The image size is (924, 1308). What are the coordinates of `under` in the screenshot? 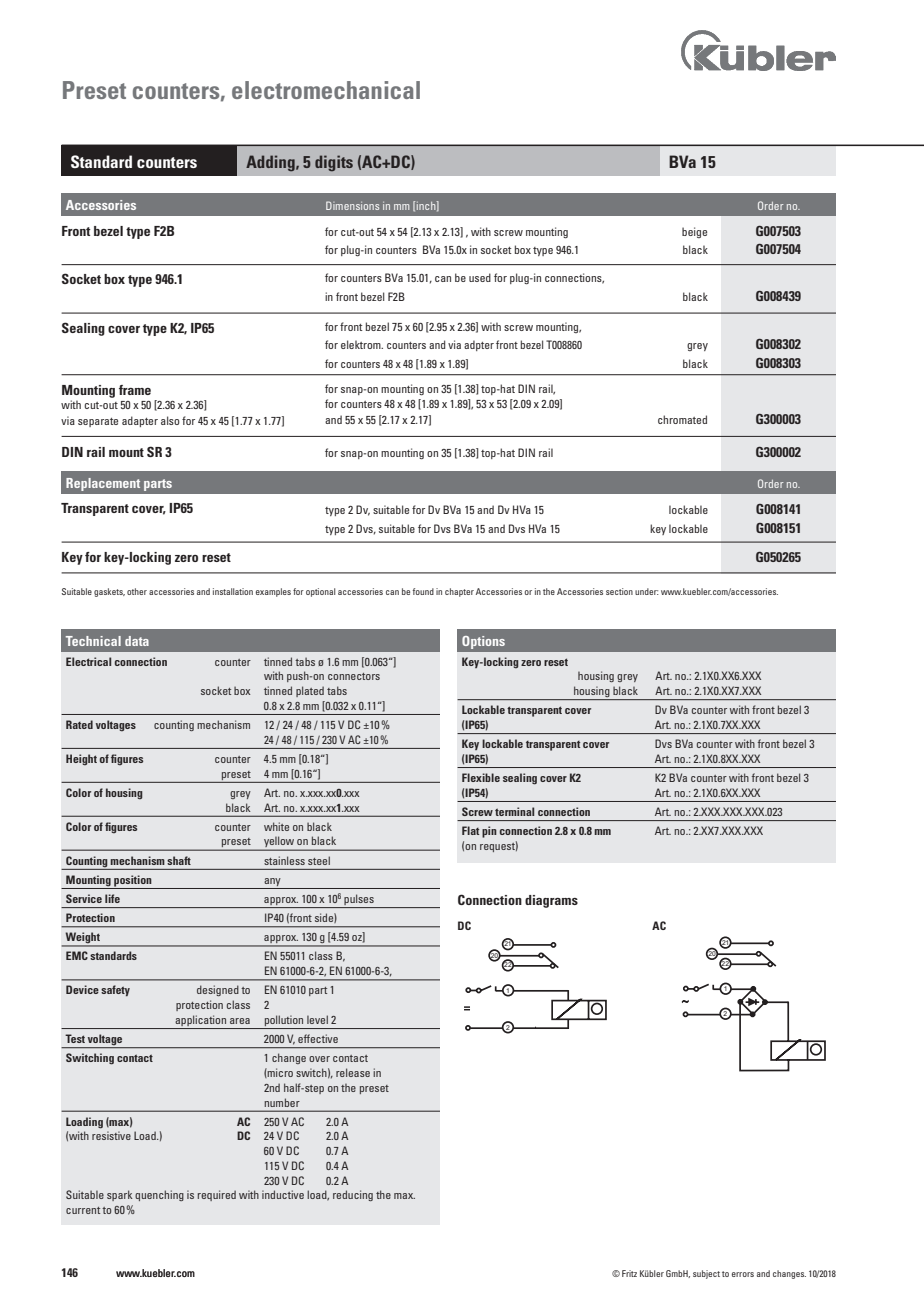 It's located at (647, 591).
